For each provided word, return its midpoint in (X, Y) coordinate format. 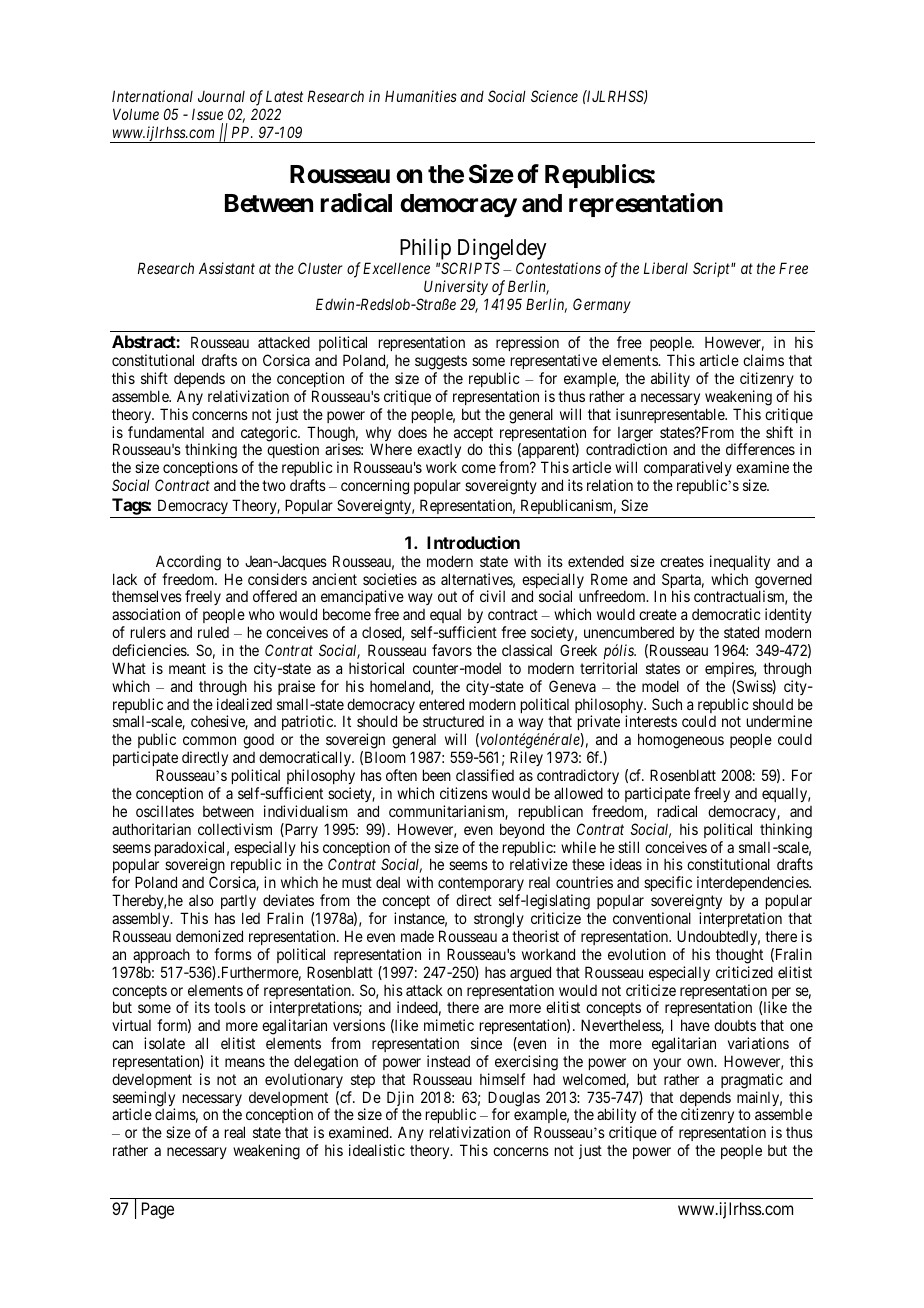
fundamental (166, 432)
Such (667, 704)
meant (187, 668)
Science (554, 96)
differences (760, 449)
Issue (207, 114)
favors (452, 650)
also (201, 900)
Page (158, 1210)
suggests (441, 362)
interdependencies (753, 885)
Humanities (421, 96)
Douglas (514, 1100)
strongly (499, 920)
